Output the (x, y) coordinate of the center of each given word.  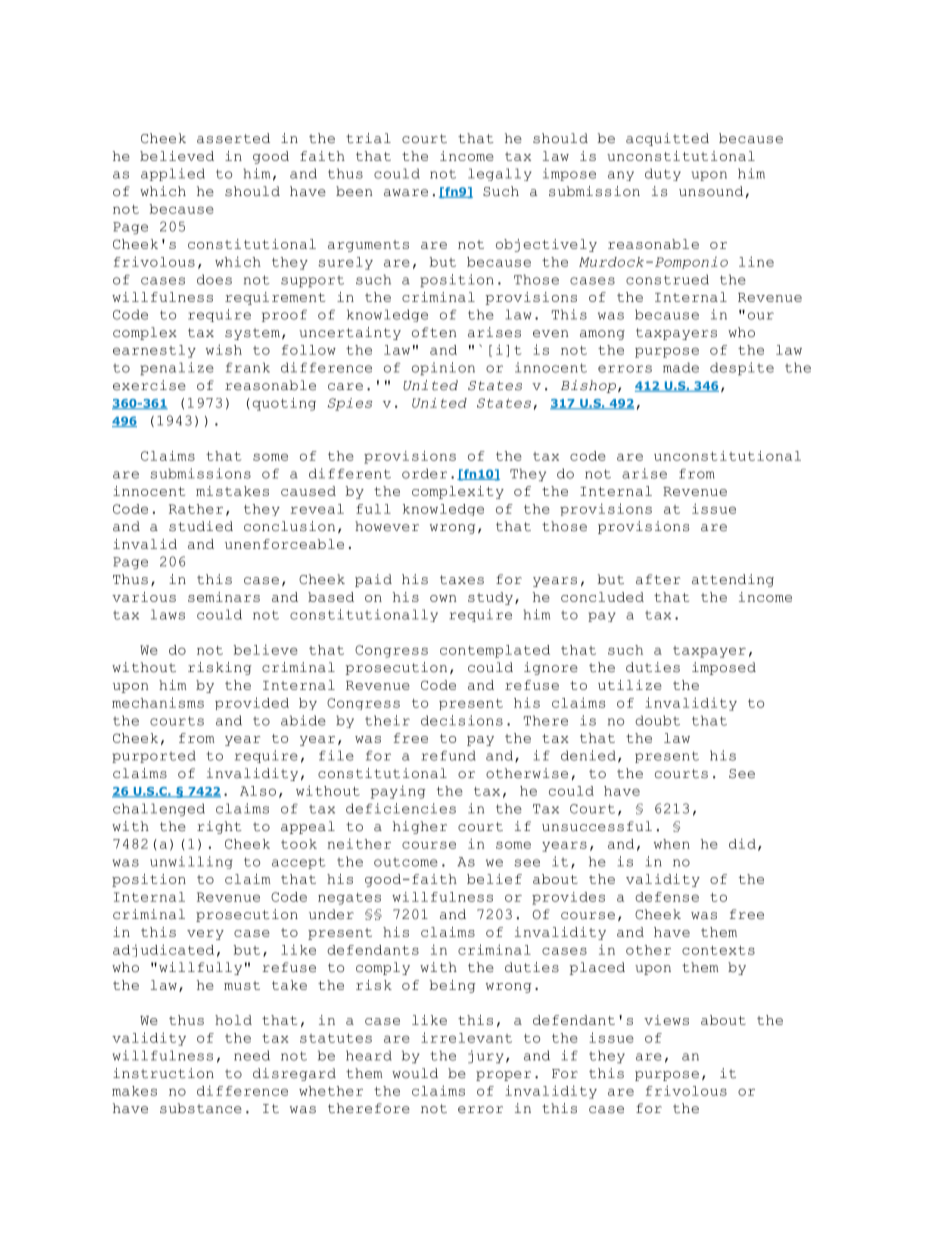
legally (500, 174)
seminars (224, 597)
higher (420, 827)
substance (201, 1108)
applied (173, 174)
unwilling (191, 862)
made (681, 367)
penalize (177, 368)
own (443, 598)
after (658, 579)
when (672, 844)
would (415, 1073)
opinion (443, 368)
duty (663, 174)
